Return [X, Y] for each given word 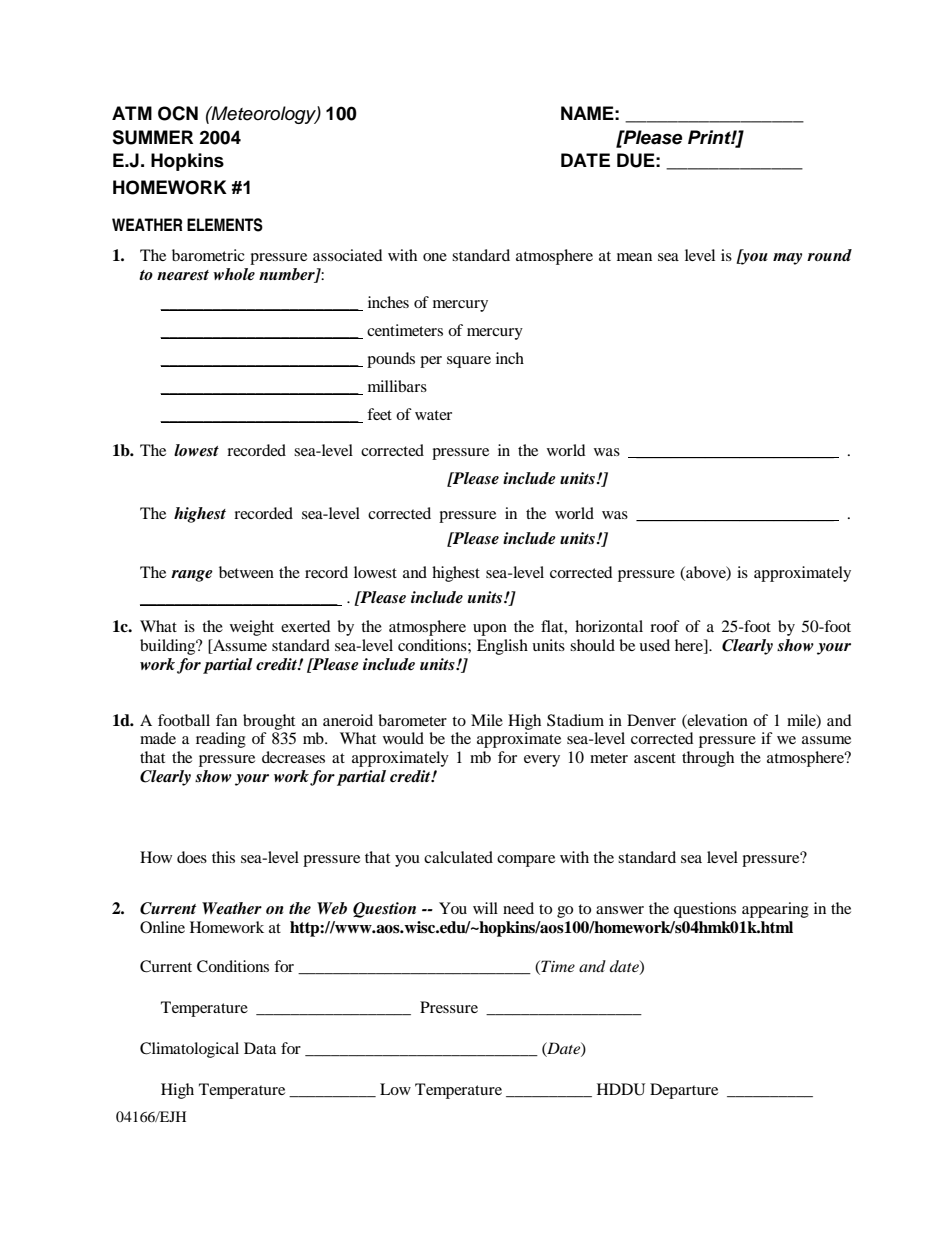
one [435, 257]
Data [260, 1048]
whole [234, 274]
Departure [684, 1091]
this [223, 857]
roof [665, 626]
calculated [458, 857]
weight [252, 628]
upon [490, 630]
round [829, 255]
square [469, 362]
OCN [178, 113]
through [708, 759]
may [787, 259]
